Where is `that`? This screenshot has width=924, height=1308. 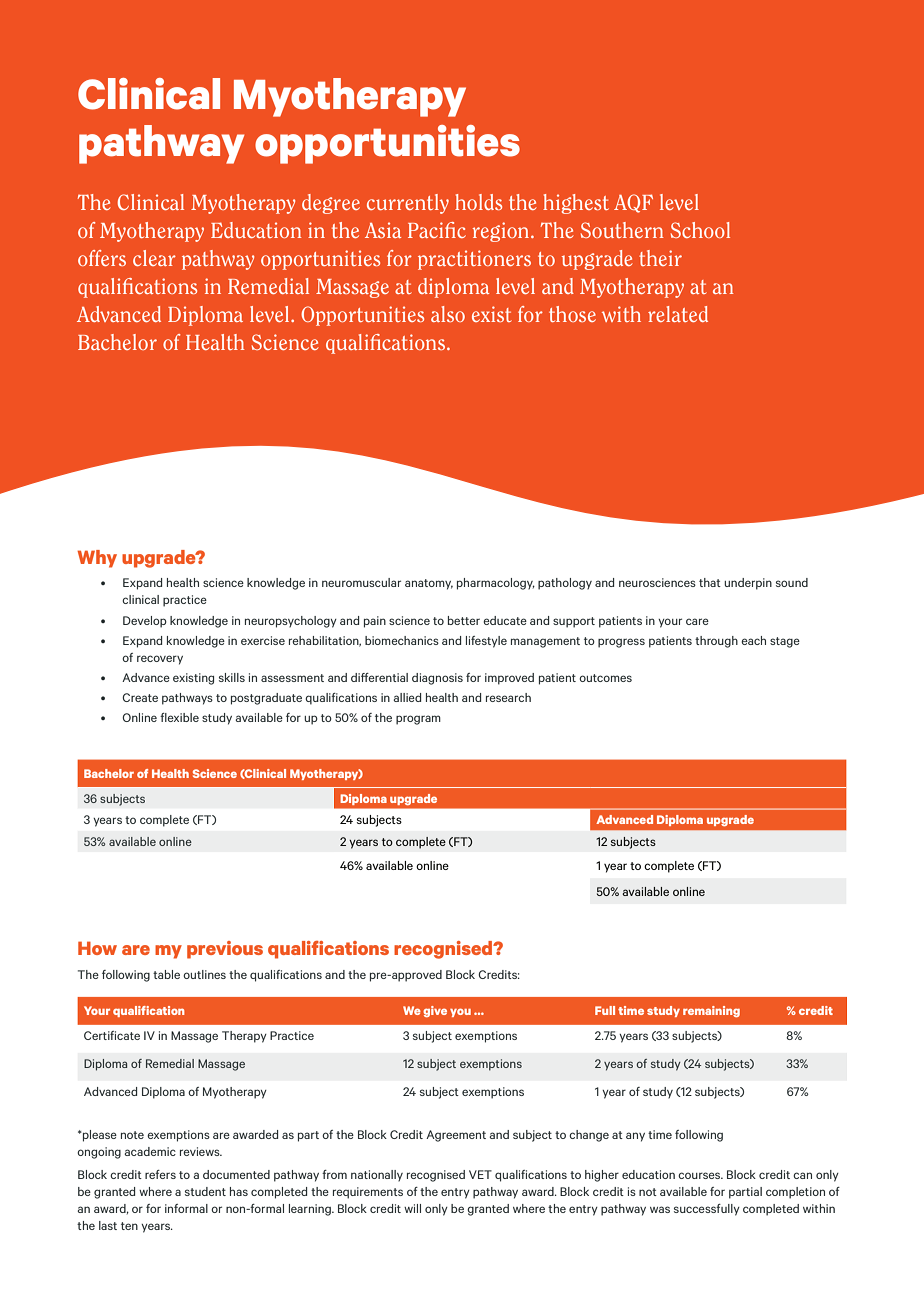
that is located at coordinates (710, 582).
